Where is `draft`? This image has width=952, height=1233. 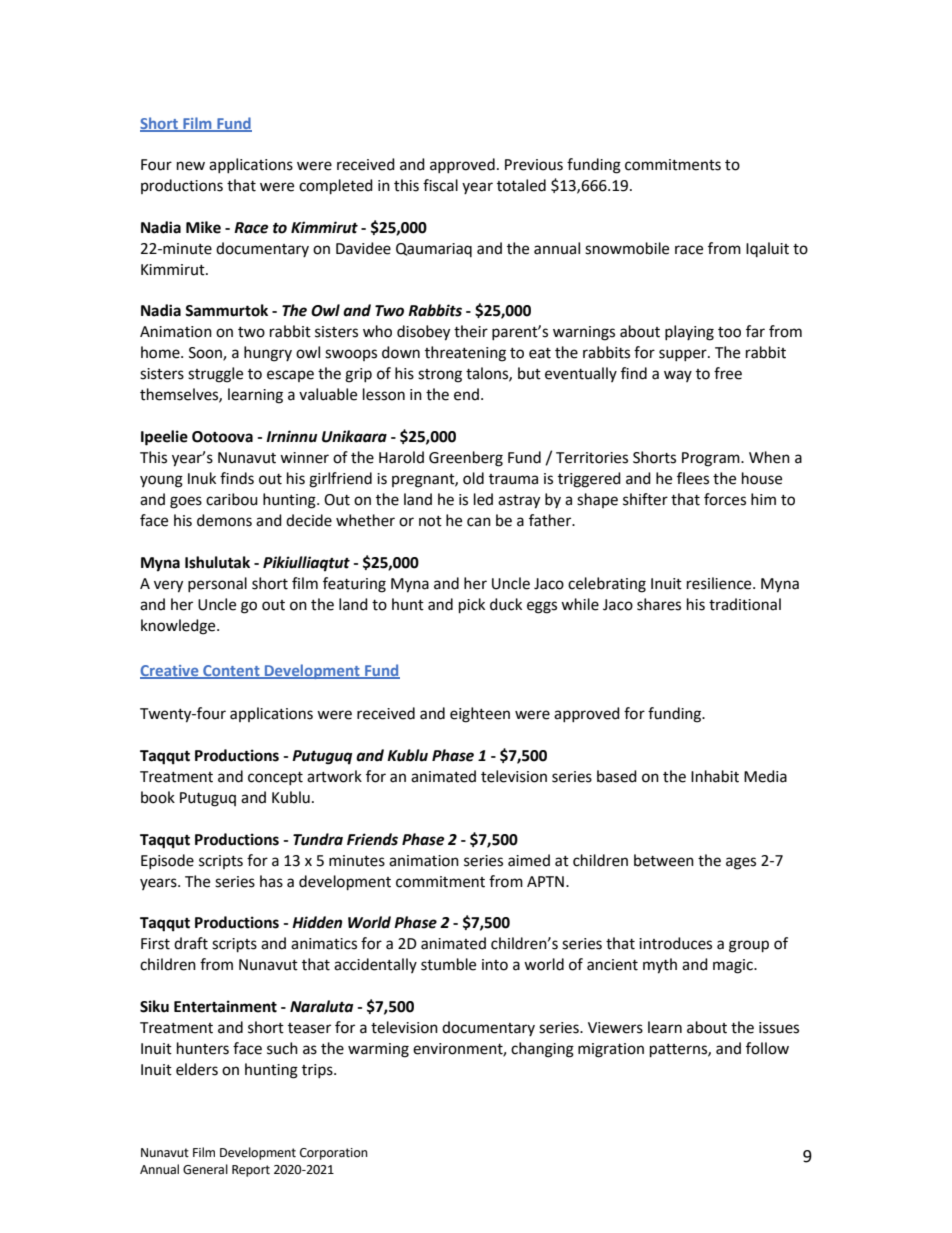 draft is located at coordinates (191, 943).
